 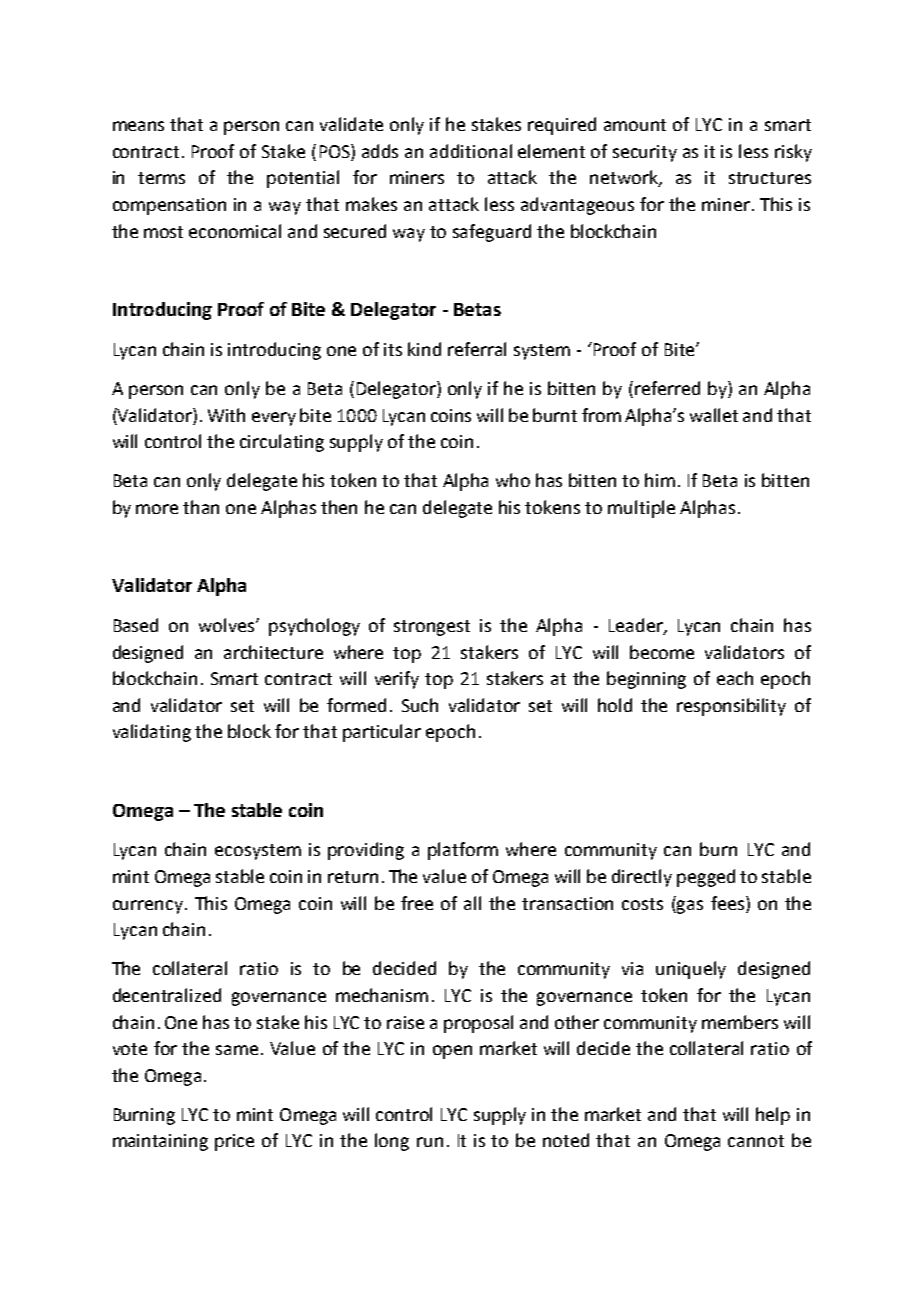 What do you see at coordinates (706, 878) in the page?
I see `pegged` at bounding box center [706, 878].
